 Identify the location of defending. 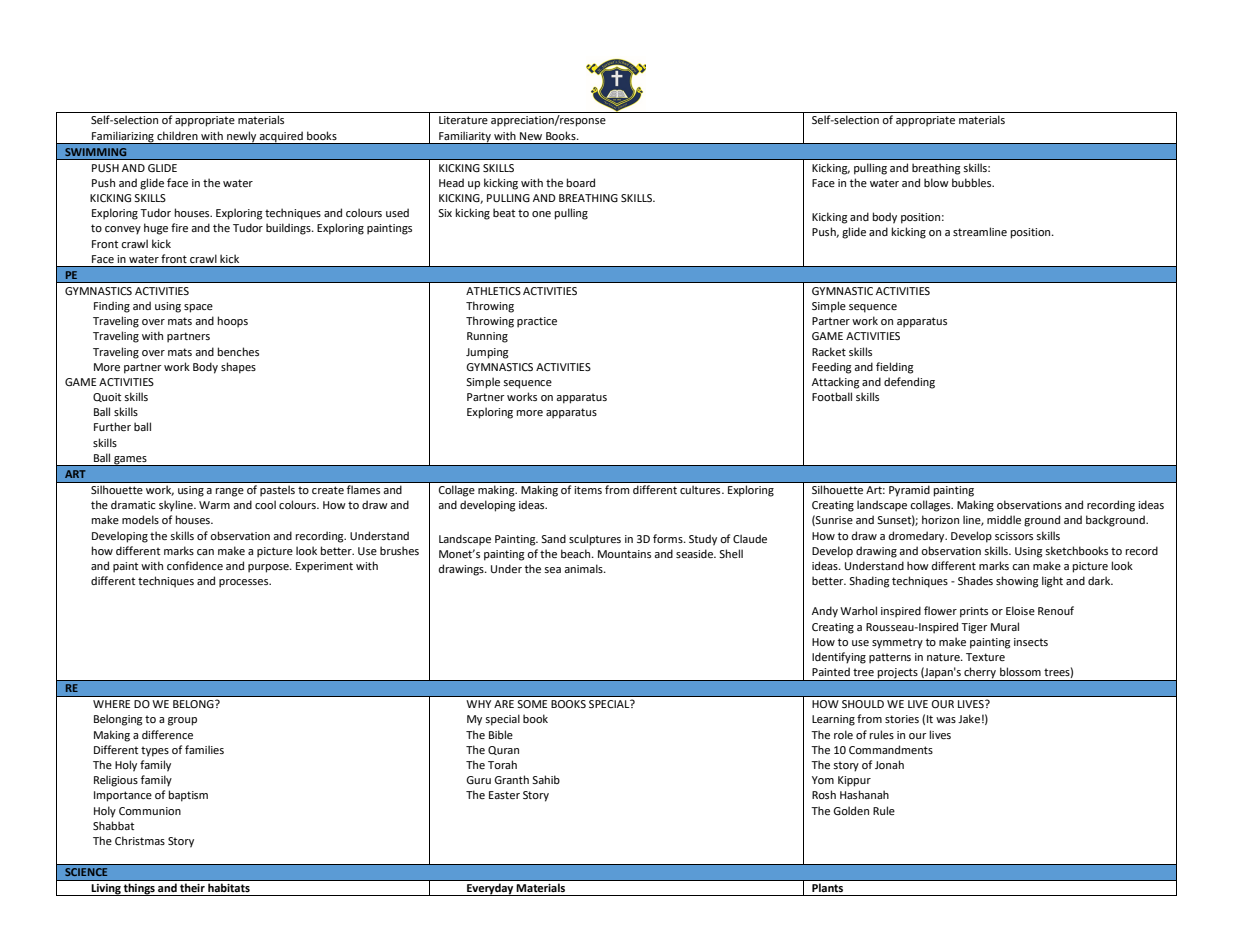
(909, 383).
